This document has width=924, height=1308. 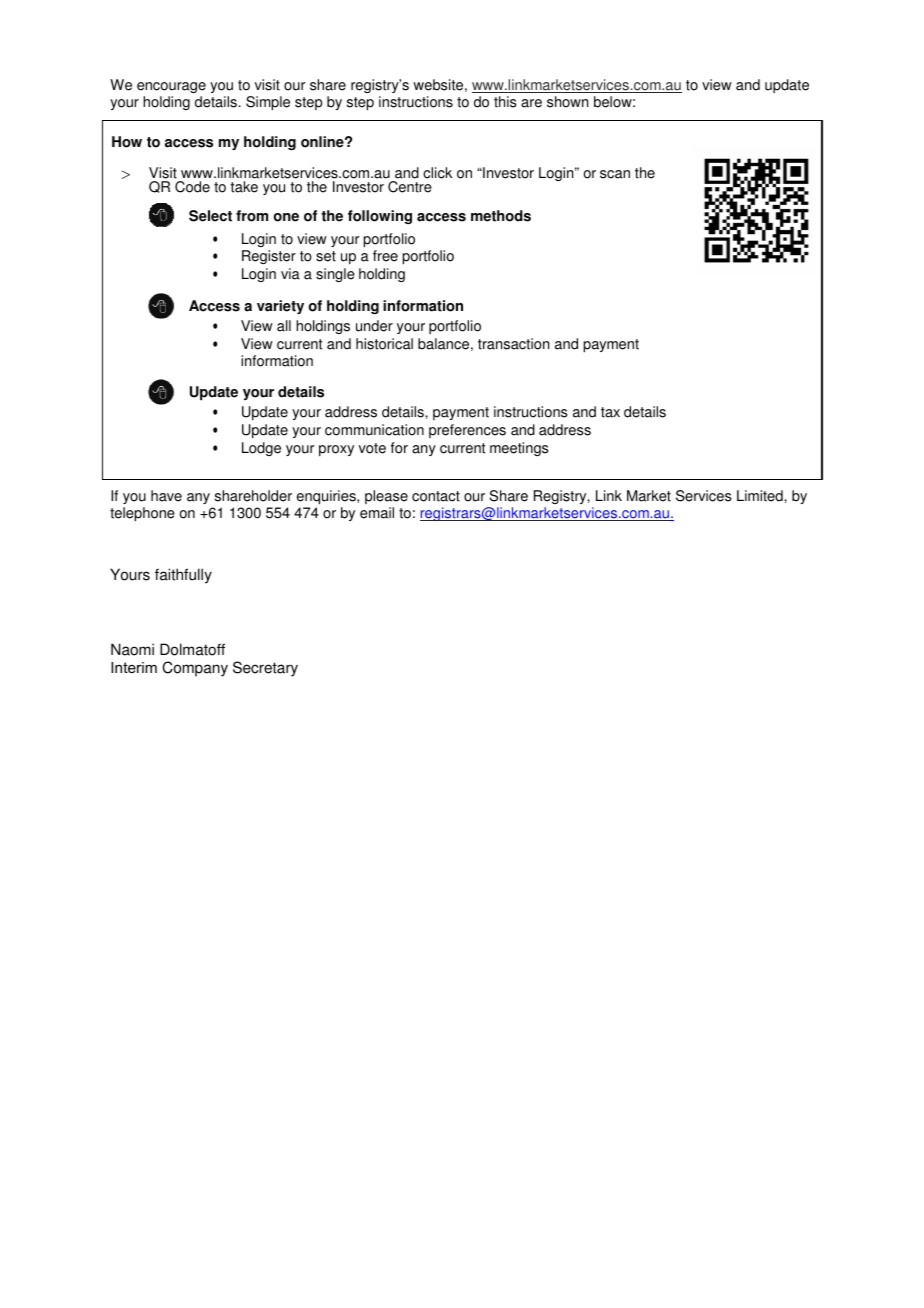 What do you see at coordinates (567, 102) in the document?
I see `shown` at bounding box center [567, 102].
